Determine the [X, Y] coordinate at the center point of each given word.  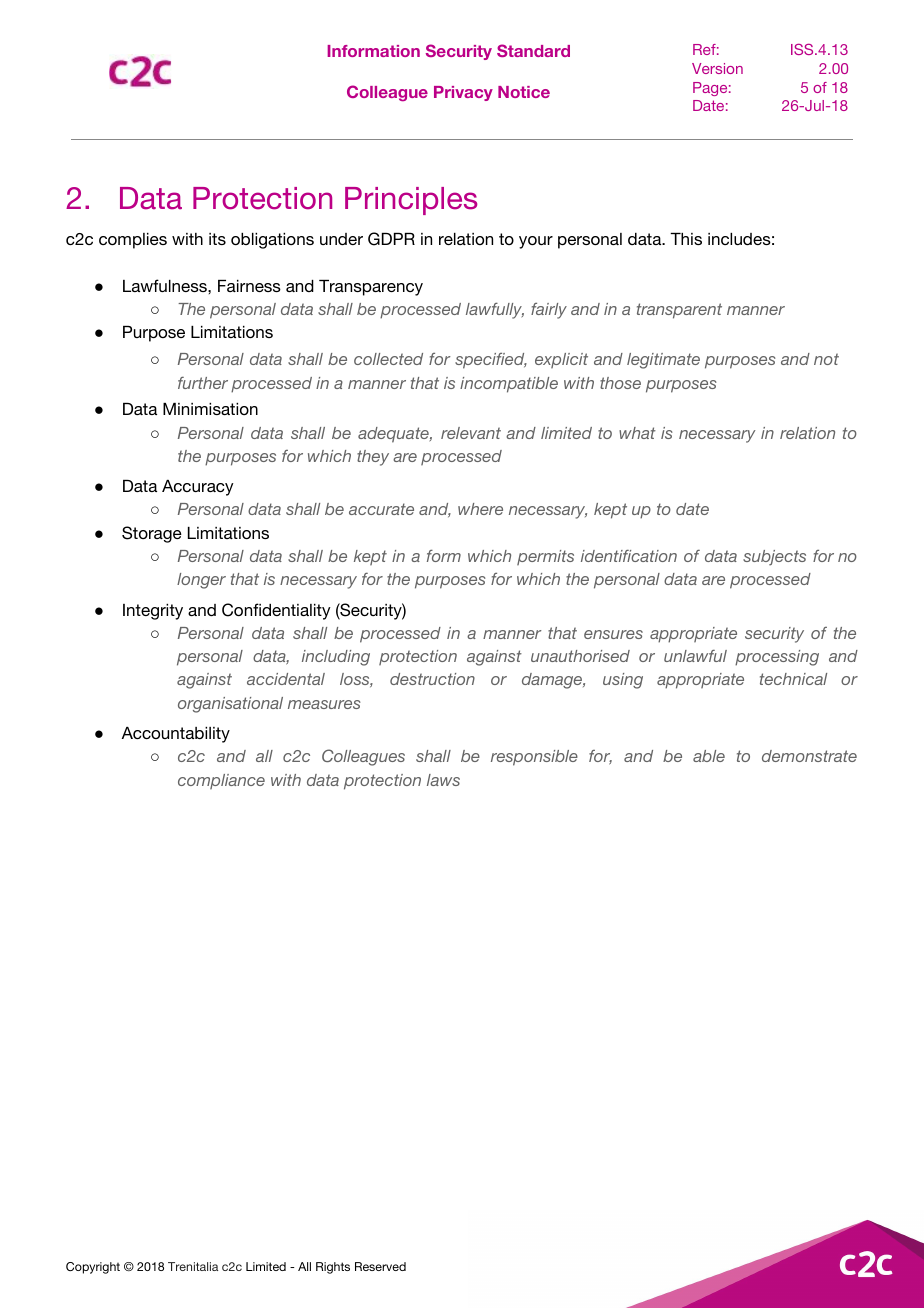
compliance [221, 781]
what [637, 433]
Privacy [463, 93]
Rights [333, 1268]
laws [443, 780]
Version [717, 68]
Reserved [380, 1266]
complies [133, 241]
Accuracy [198, 488]
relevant [471, 433]
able [709, 756]
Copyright [93, 1268]
